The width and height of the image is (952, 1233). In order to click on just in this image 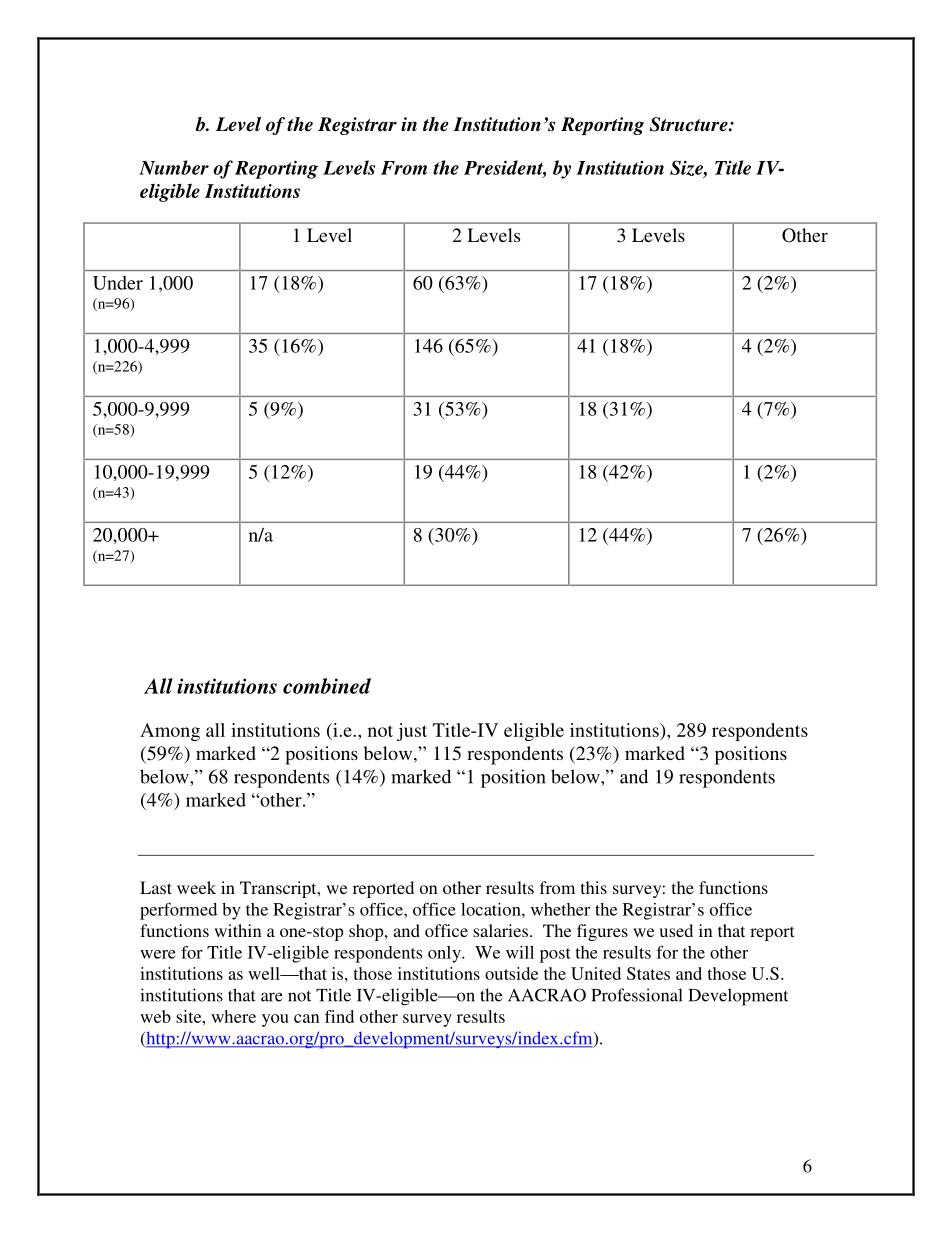, I will do `click(412, 732)`.
